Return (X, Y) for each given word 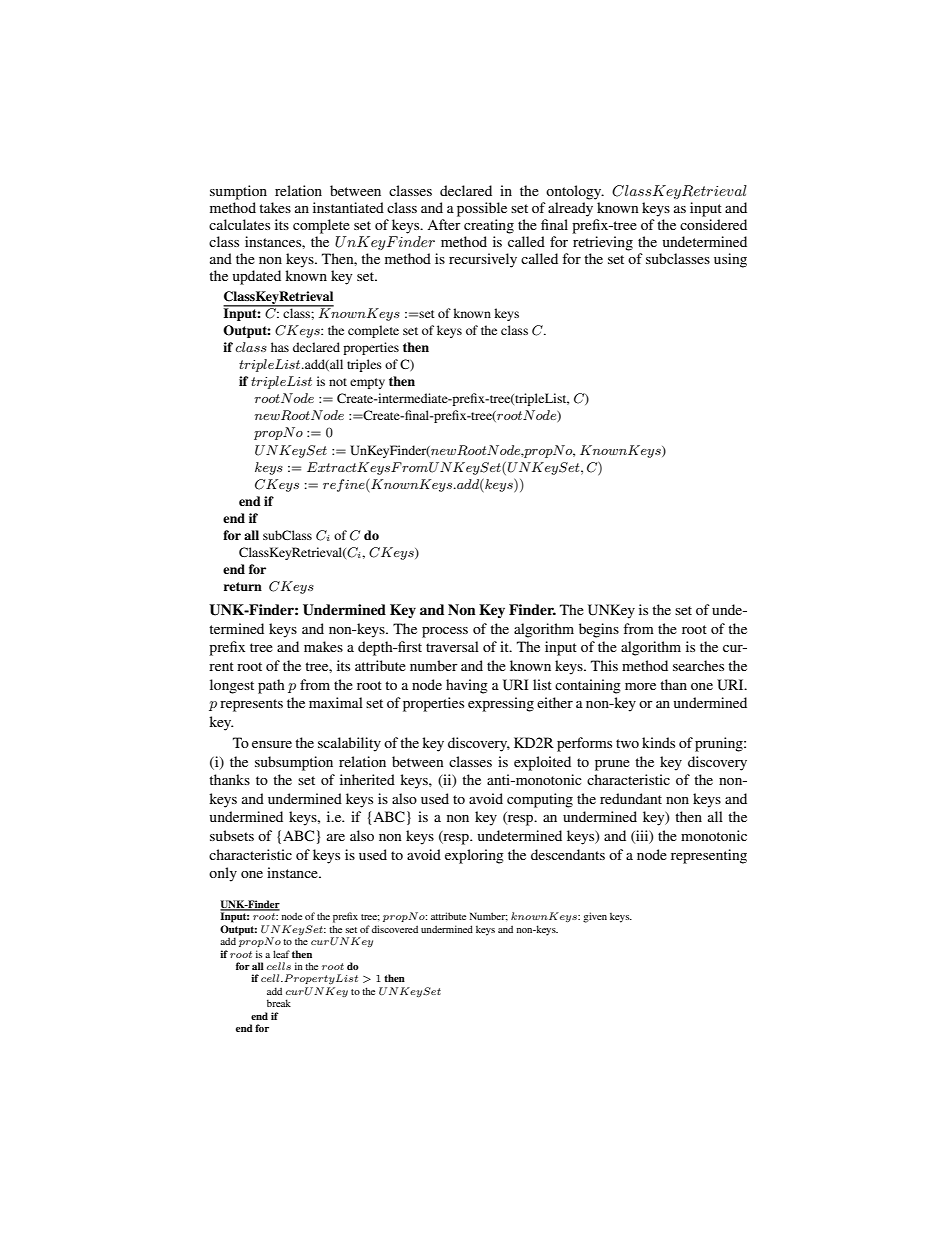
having (467, 686)
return (243, 586)
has (280, 347)
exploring (474, 856)
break (279, 1003)
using (730, 260)
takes (275, 207)
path (271, 686)
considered (713, 224)
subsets (232, 835)
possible (482, 209)
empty (367, 383)
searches (698, 665)
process (445, 632)
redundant (631, 798)
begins (599, 630)
